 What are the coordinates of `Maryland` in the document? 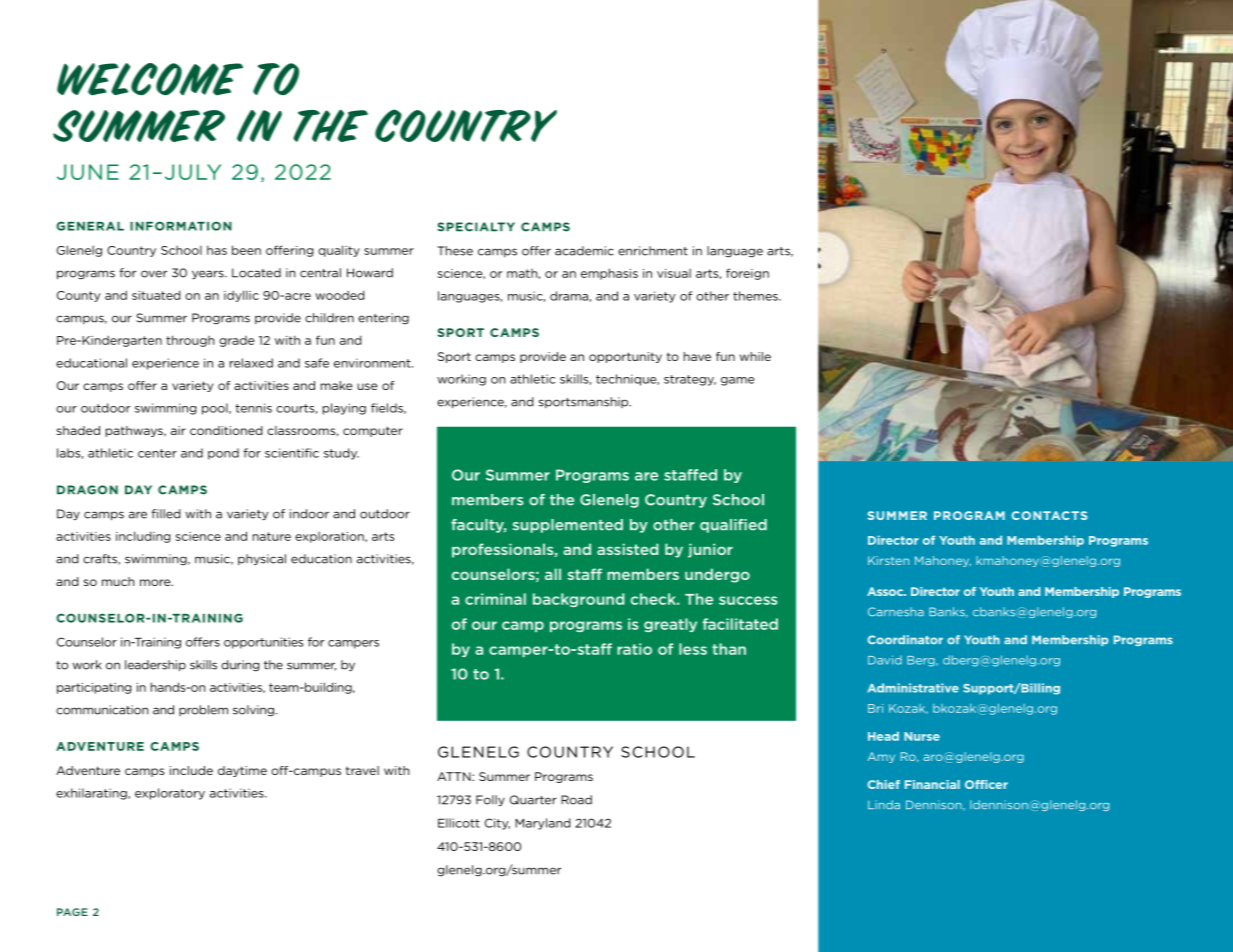 It's located at (543, 824).
